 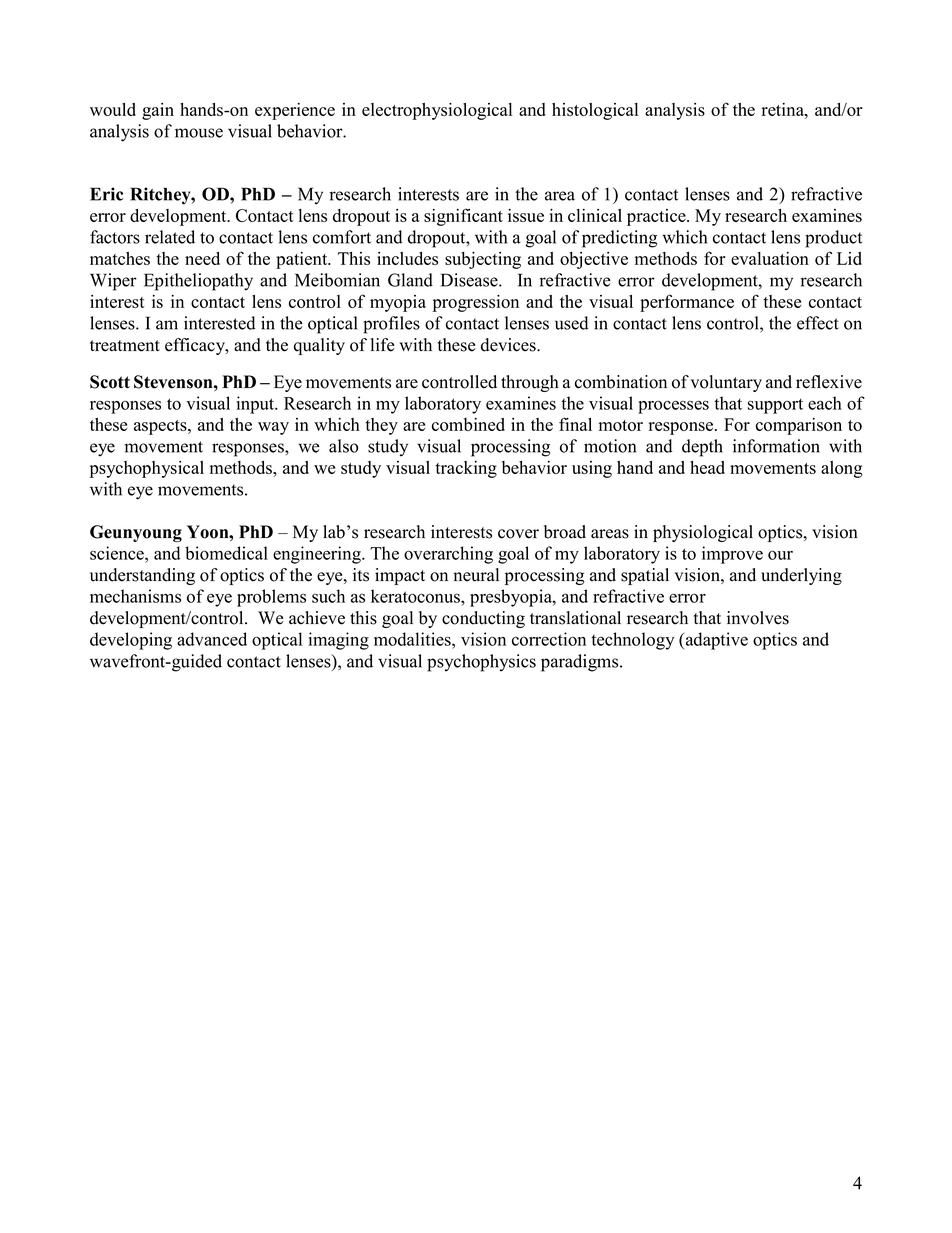 What do you see at coordinates (715, 641) in the screenshot?
I see `adaptive` at bounding box center [715, 641].
